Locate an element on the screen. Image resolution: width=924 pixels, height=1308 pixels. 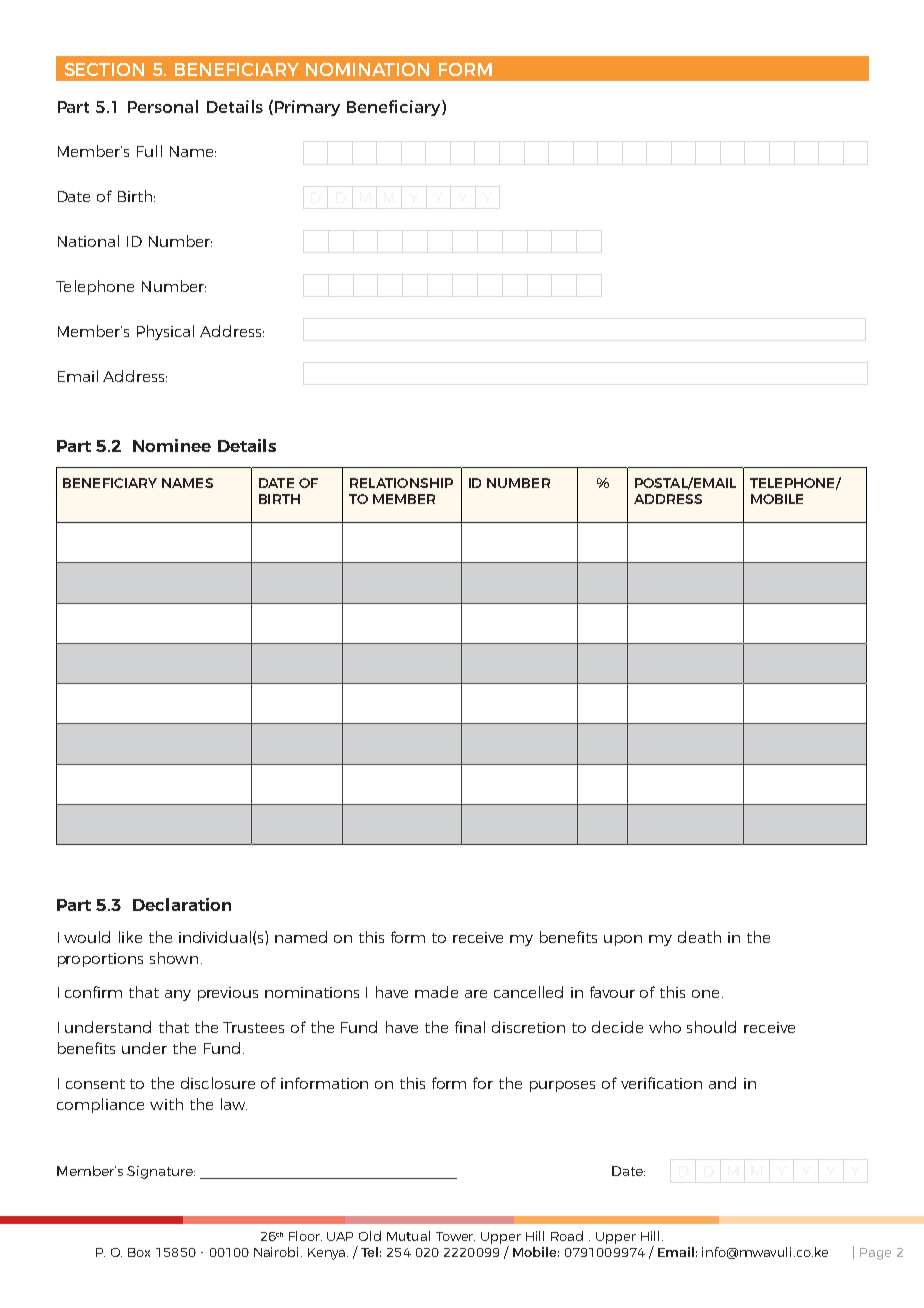
Primary is located at coordinates (306, 108).
